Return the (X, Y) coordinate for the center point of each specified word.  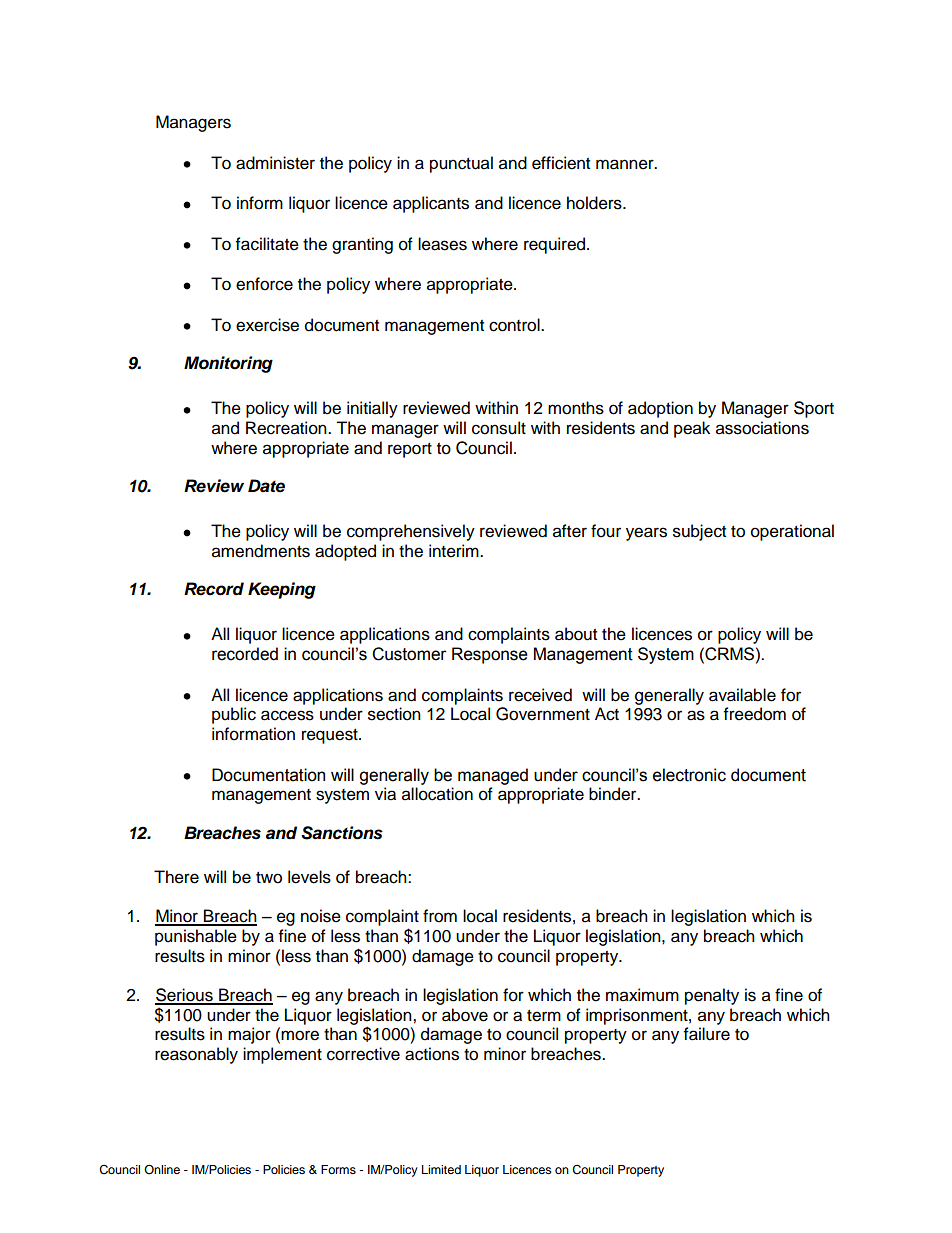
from (440, 916)
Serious (185, 996)
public (234, 715)
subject (699, 532)
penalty (712, 996)
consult (499, 428)
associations (762, 428)
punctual (461, 164)
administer (275, 163)
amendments (261, 551)
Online (162, 1169)
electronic (689, 775)
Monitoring (228, 364)
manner (626, 164)
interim (455, 551)
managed (493, 776)
